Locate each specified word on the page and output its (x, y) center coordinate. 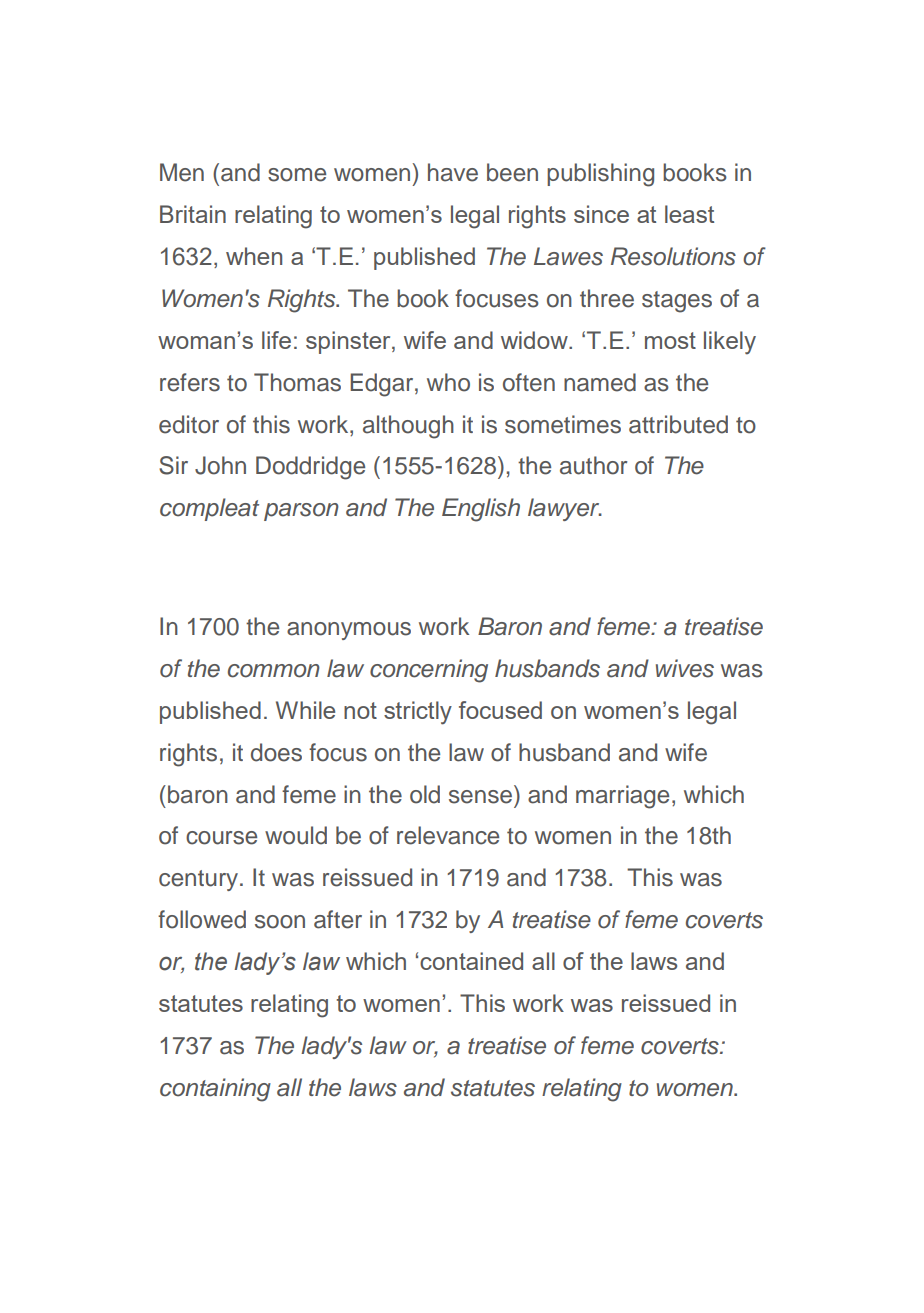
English (481, 510)
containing (215, 1090)
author (593, 465)
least (689, 214)
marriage (622, 797)
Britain (193, 214)
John (220, 465)
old (425, 794)
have (453, 172)
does (276, 752)
